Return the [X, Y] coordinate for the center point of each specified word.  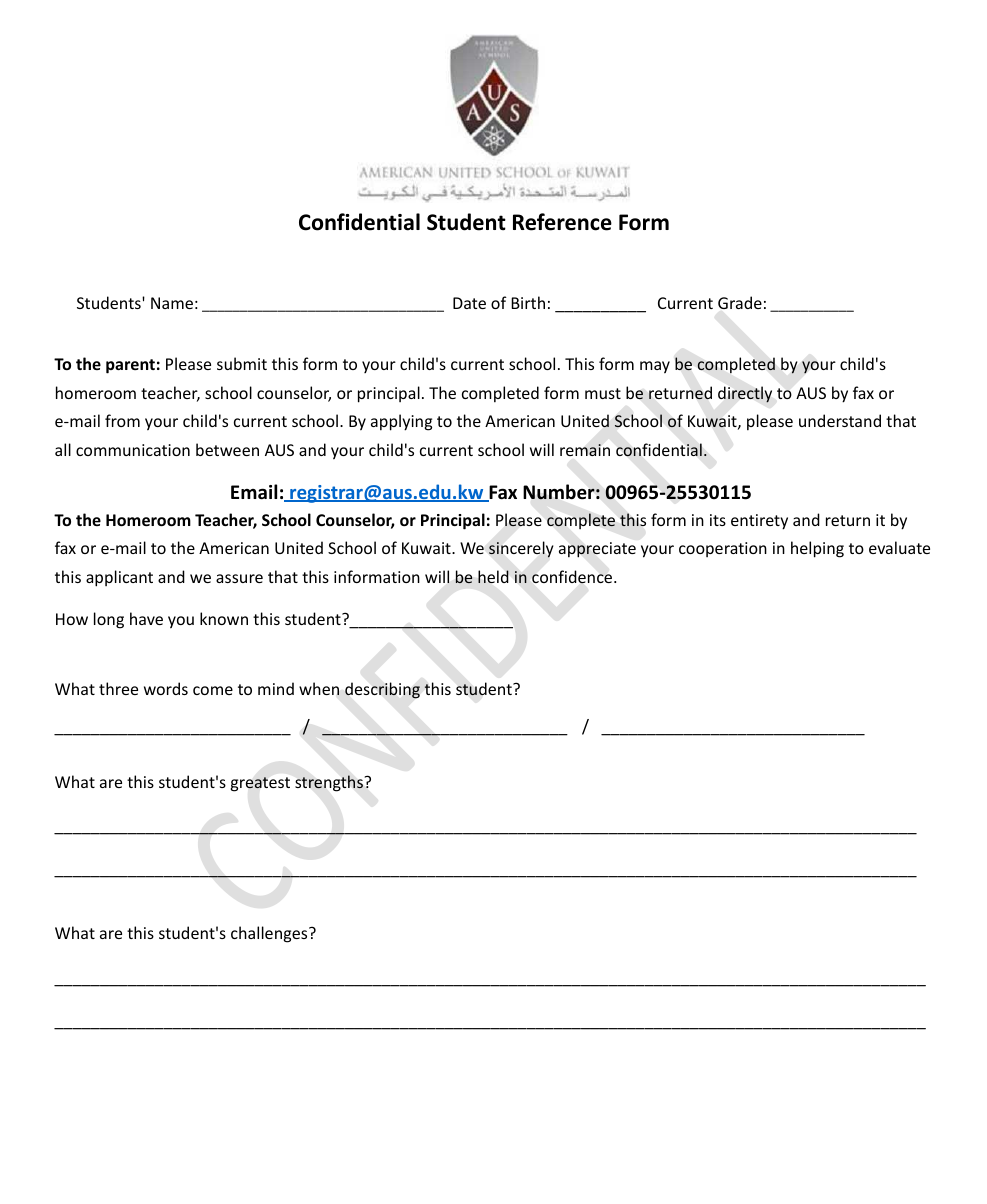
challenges [270, 934]
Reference [562, 222]
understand [840, 420]
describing [382, 690]
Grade [740, 302]
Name [172, 303]
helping [817, 549]
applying [401, 422]
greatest [260, 784]
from [122, 420]
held [493, 576]
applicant [119, 578]
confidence [573, 577]
